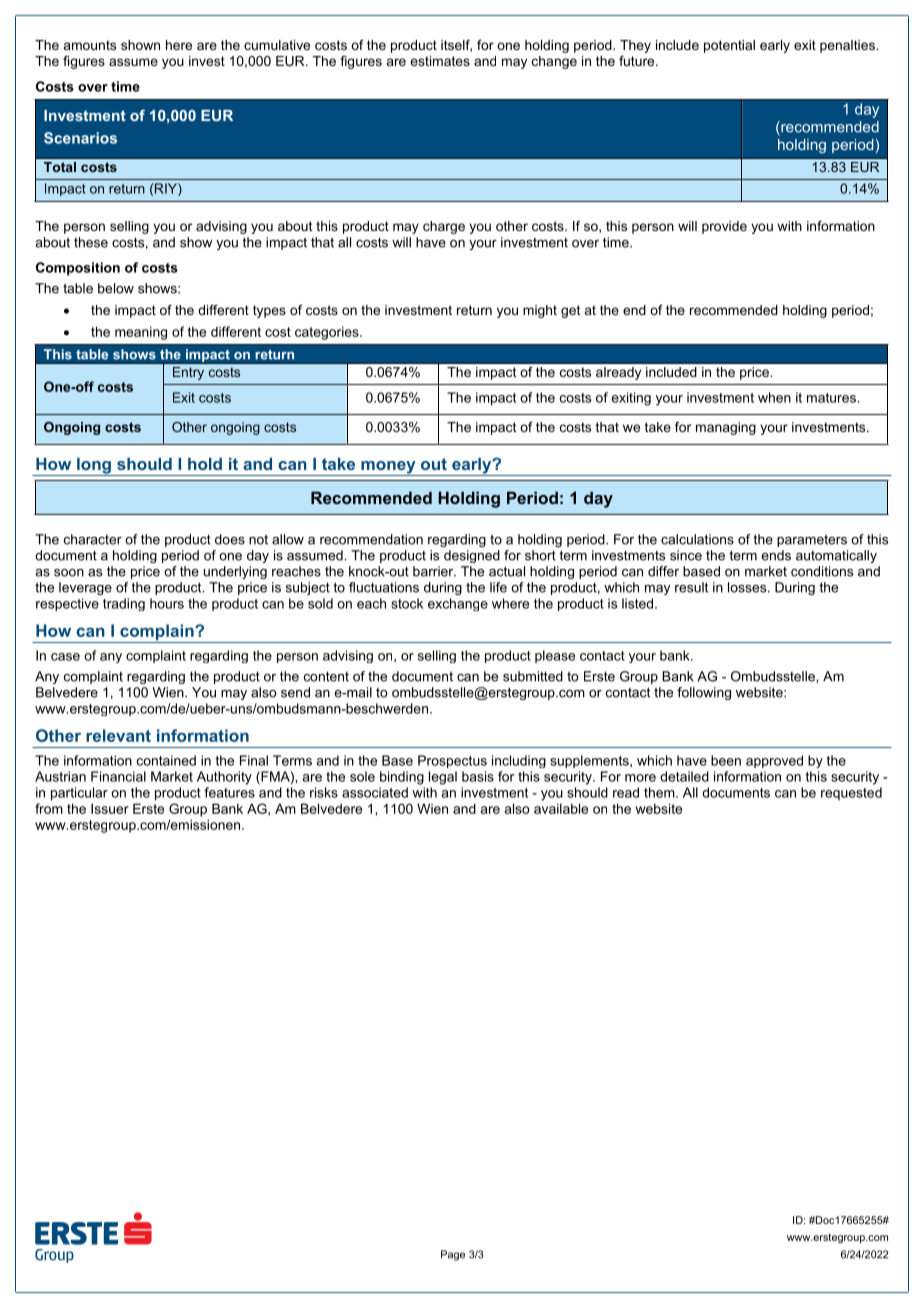  What do you see at coordinates (453, 1255) in the page?
I see `Page` at bounding box center [453, 1255].
